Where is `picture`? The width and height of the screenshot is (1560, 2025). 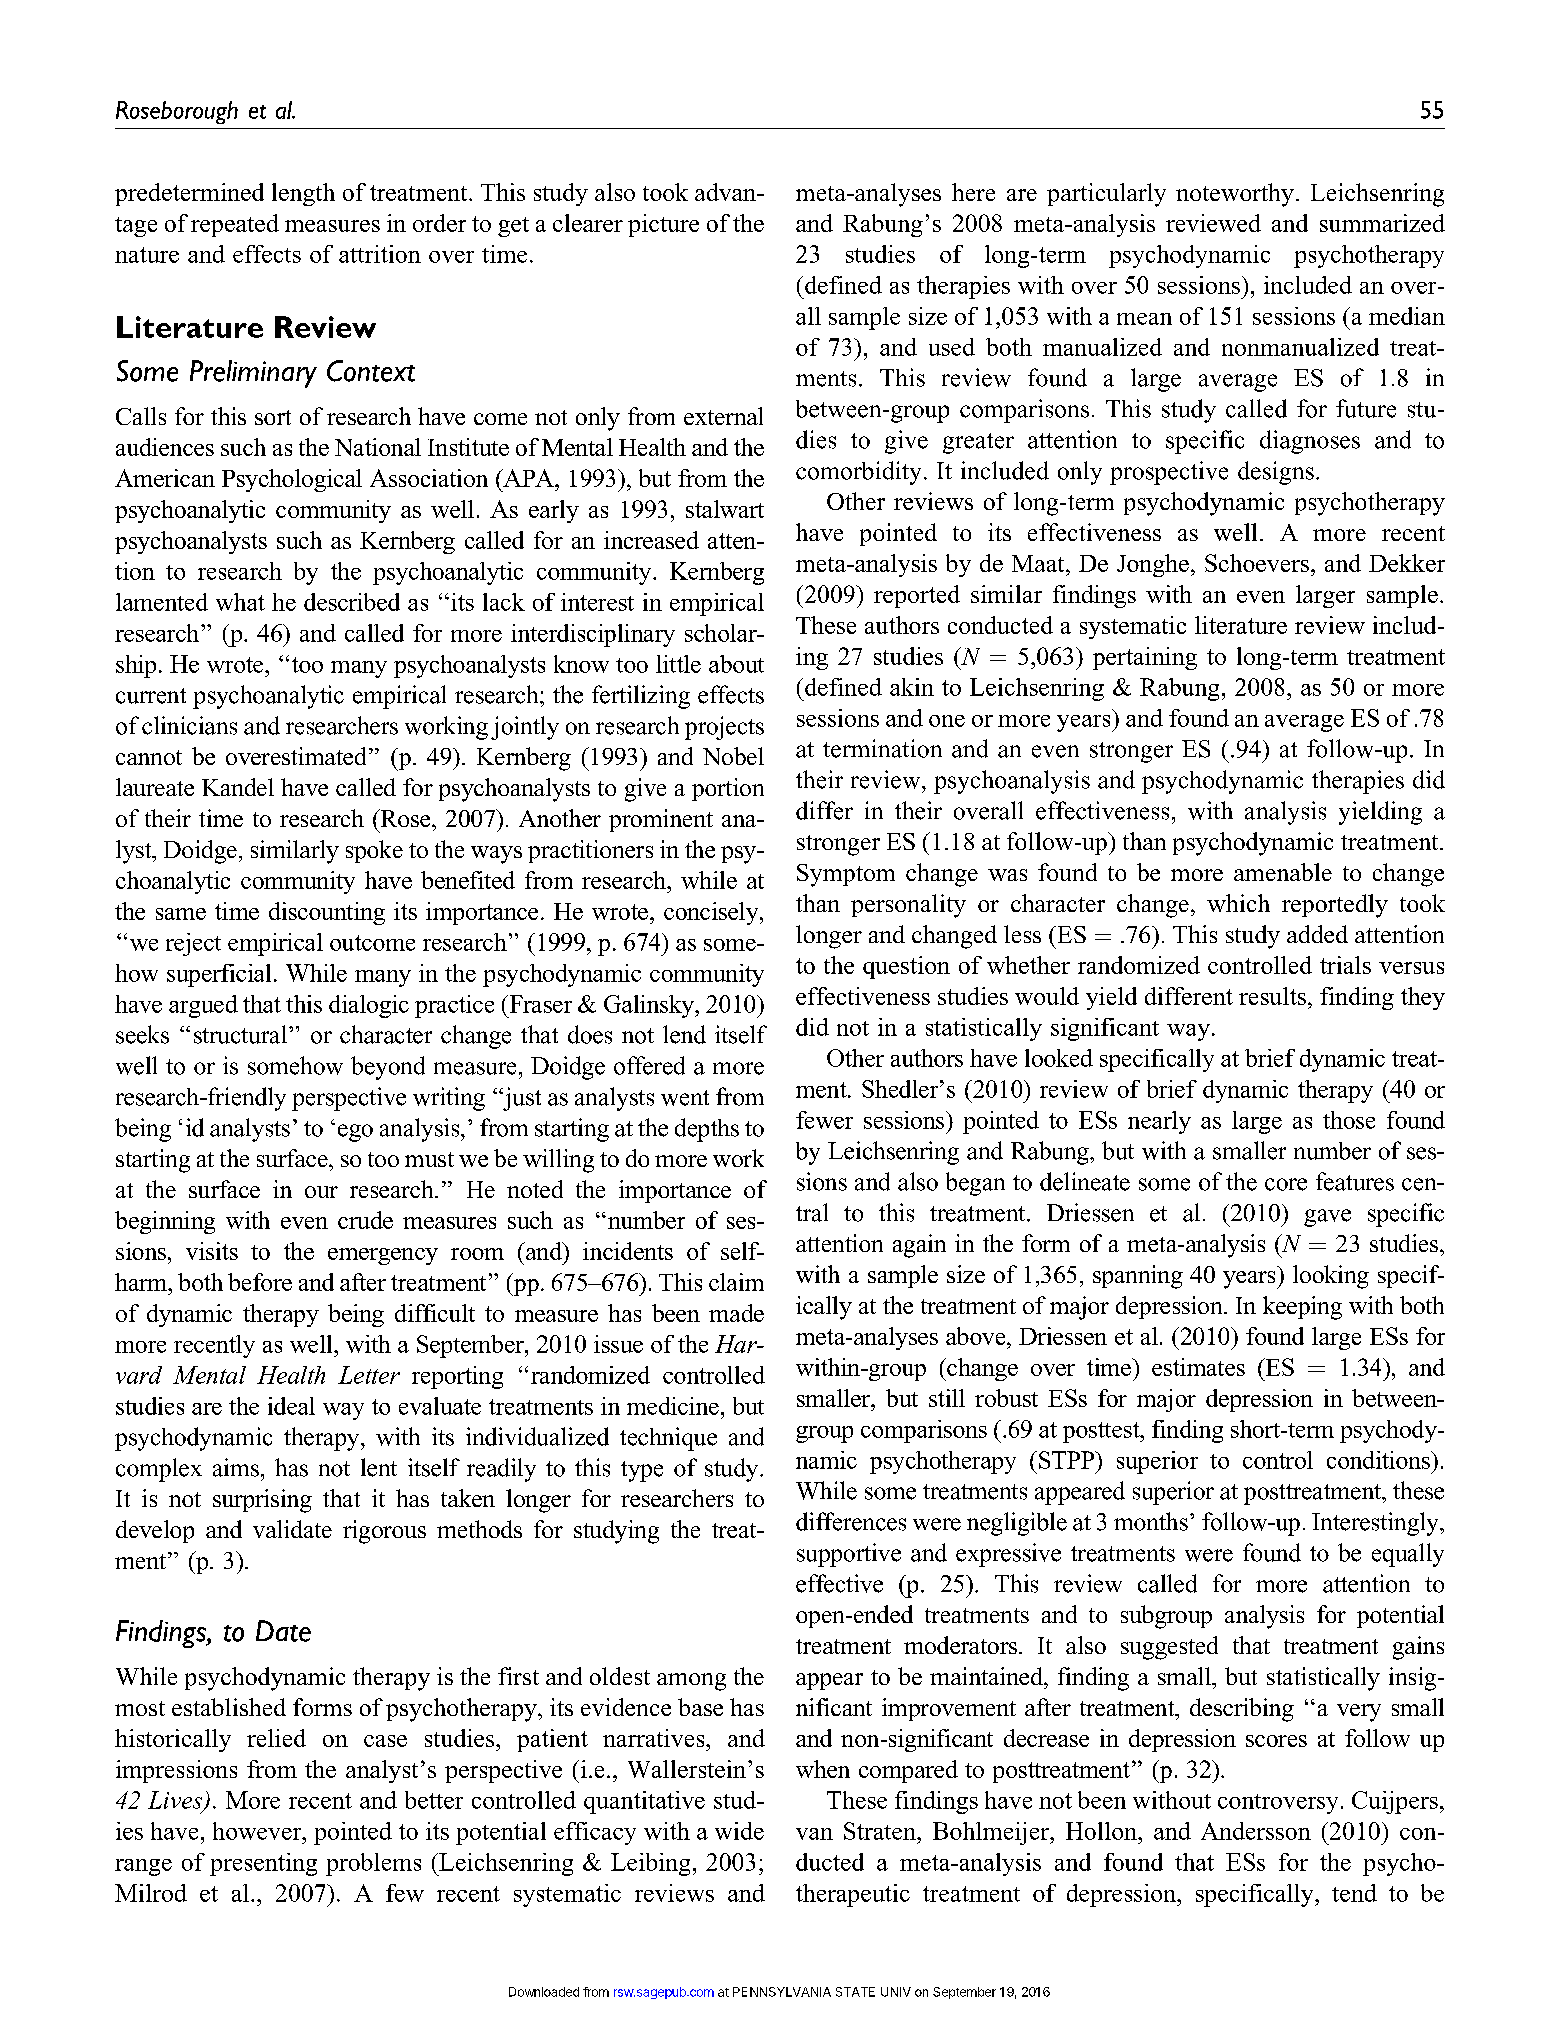
picture is located at coordinates (663, 225).
